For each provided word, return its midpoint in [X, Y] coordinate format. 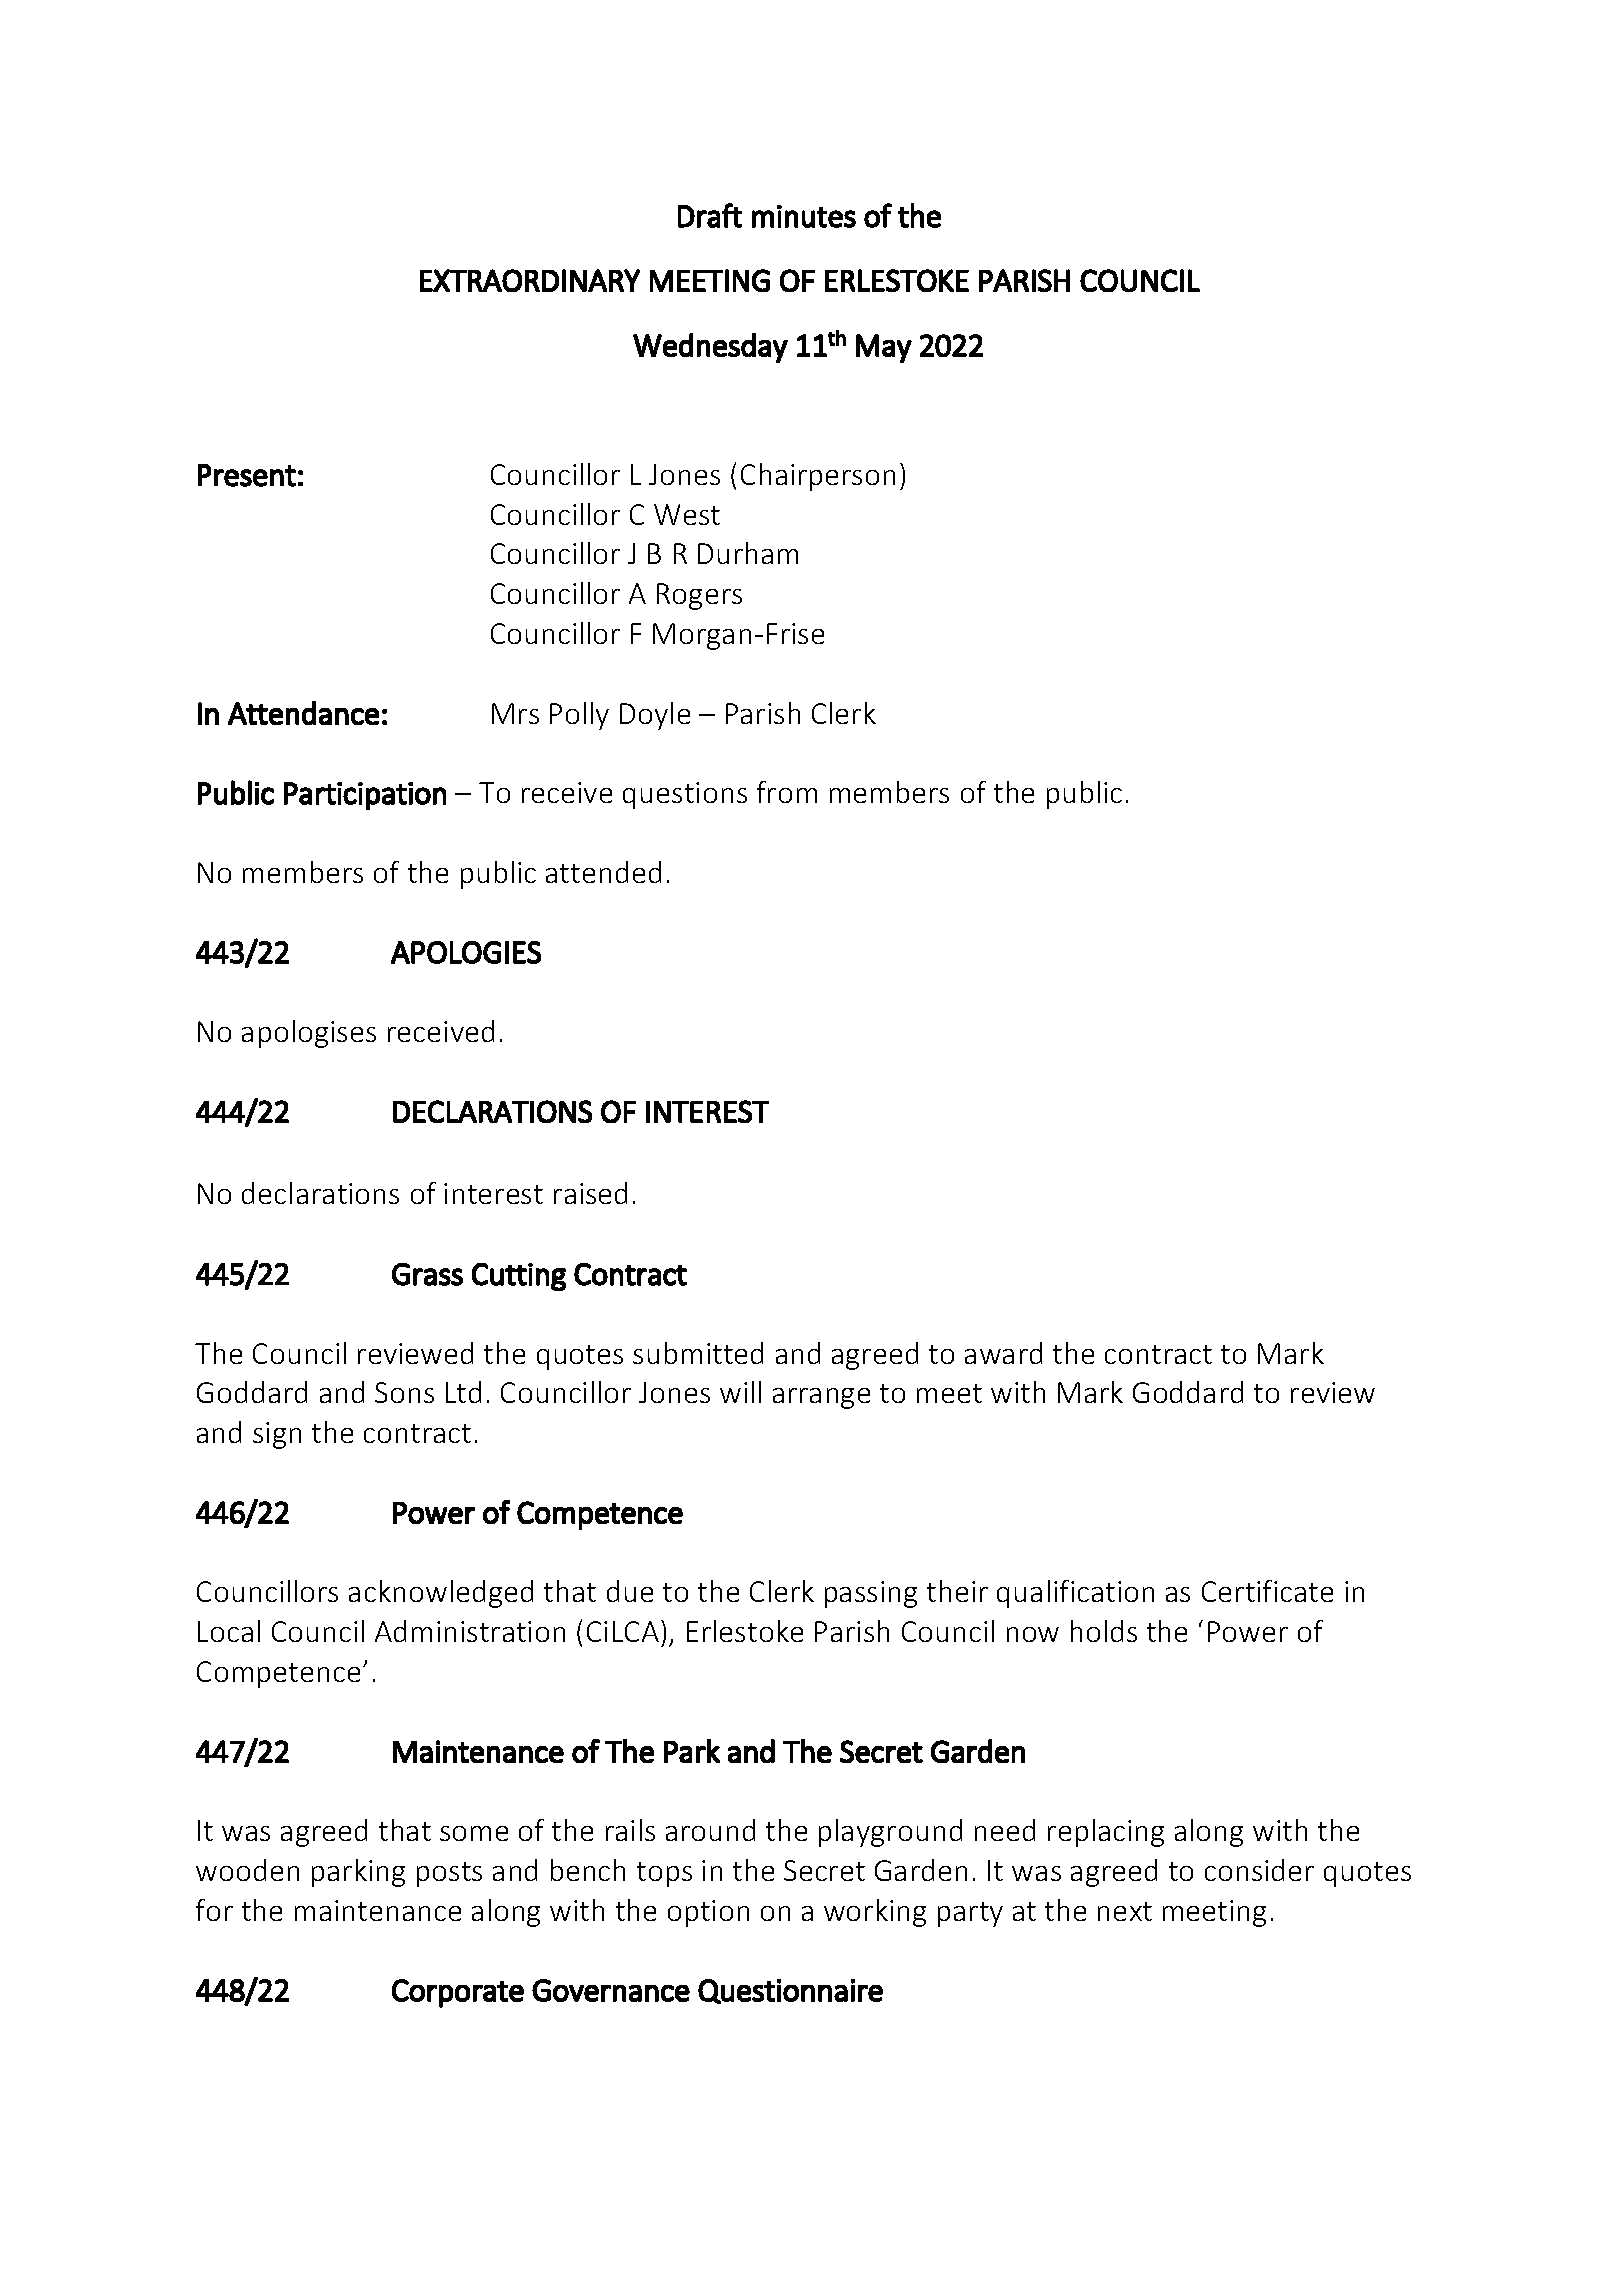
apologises [309, 1034]
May [884, 348]
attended [603, 872]
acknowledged [441, 1594]
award [1003, 1353]
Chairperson [818, 477]
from [787, 792]
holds [1104, 1631]
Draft [710, 215]
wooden [247, 1870]
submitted [698, 1353]
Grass [427, 1274]
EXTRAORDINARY [530, 280]
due [630, 1591]
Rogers [699, 596]
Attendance [303, 713]
